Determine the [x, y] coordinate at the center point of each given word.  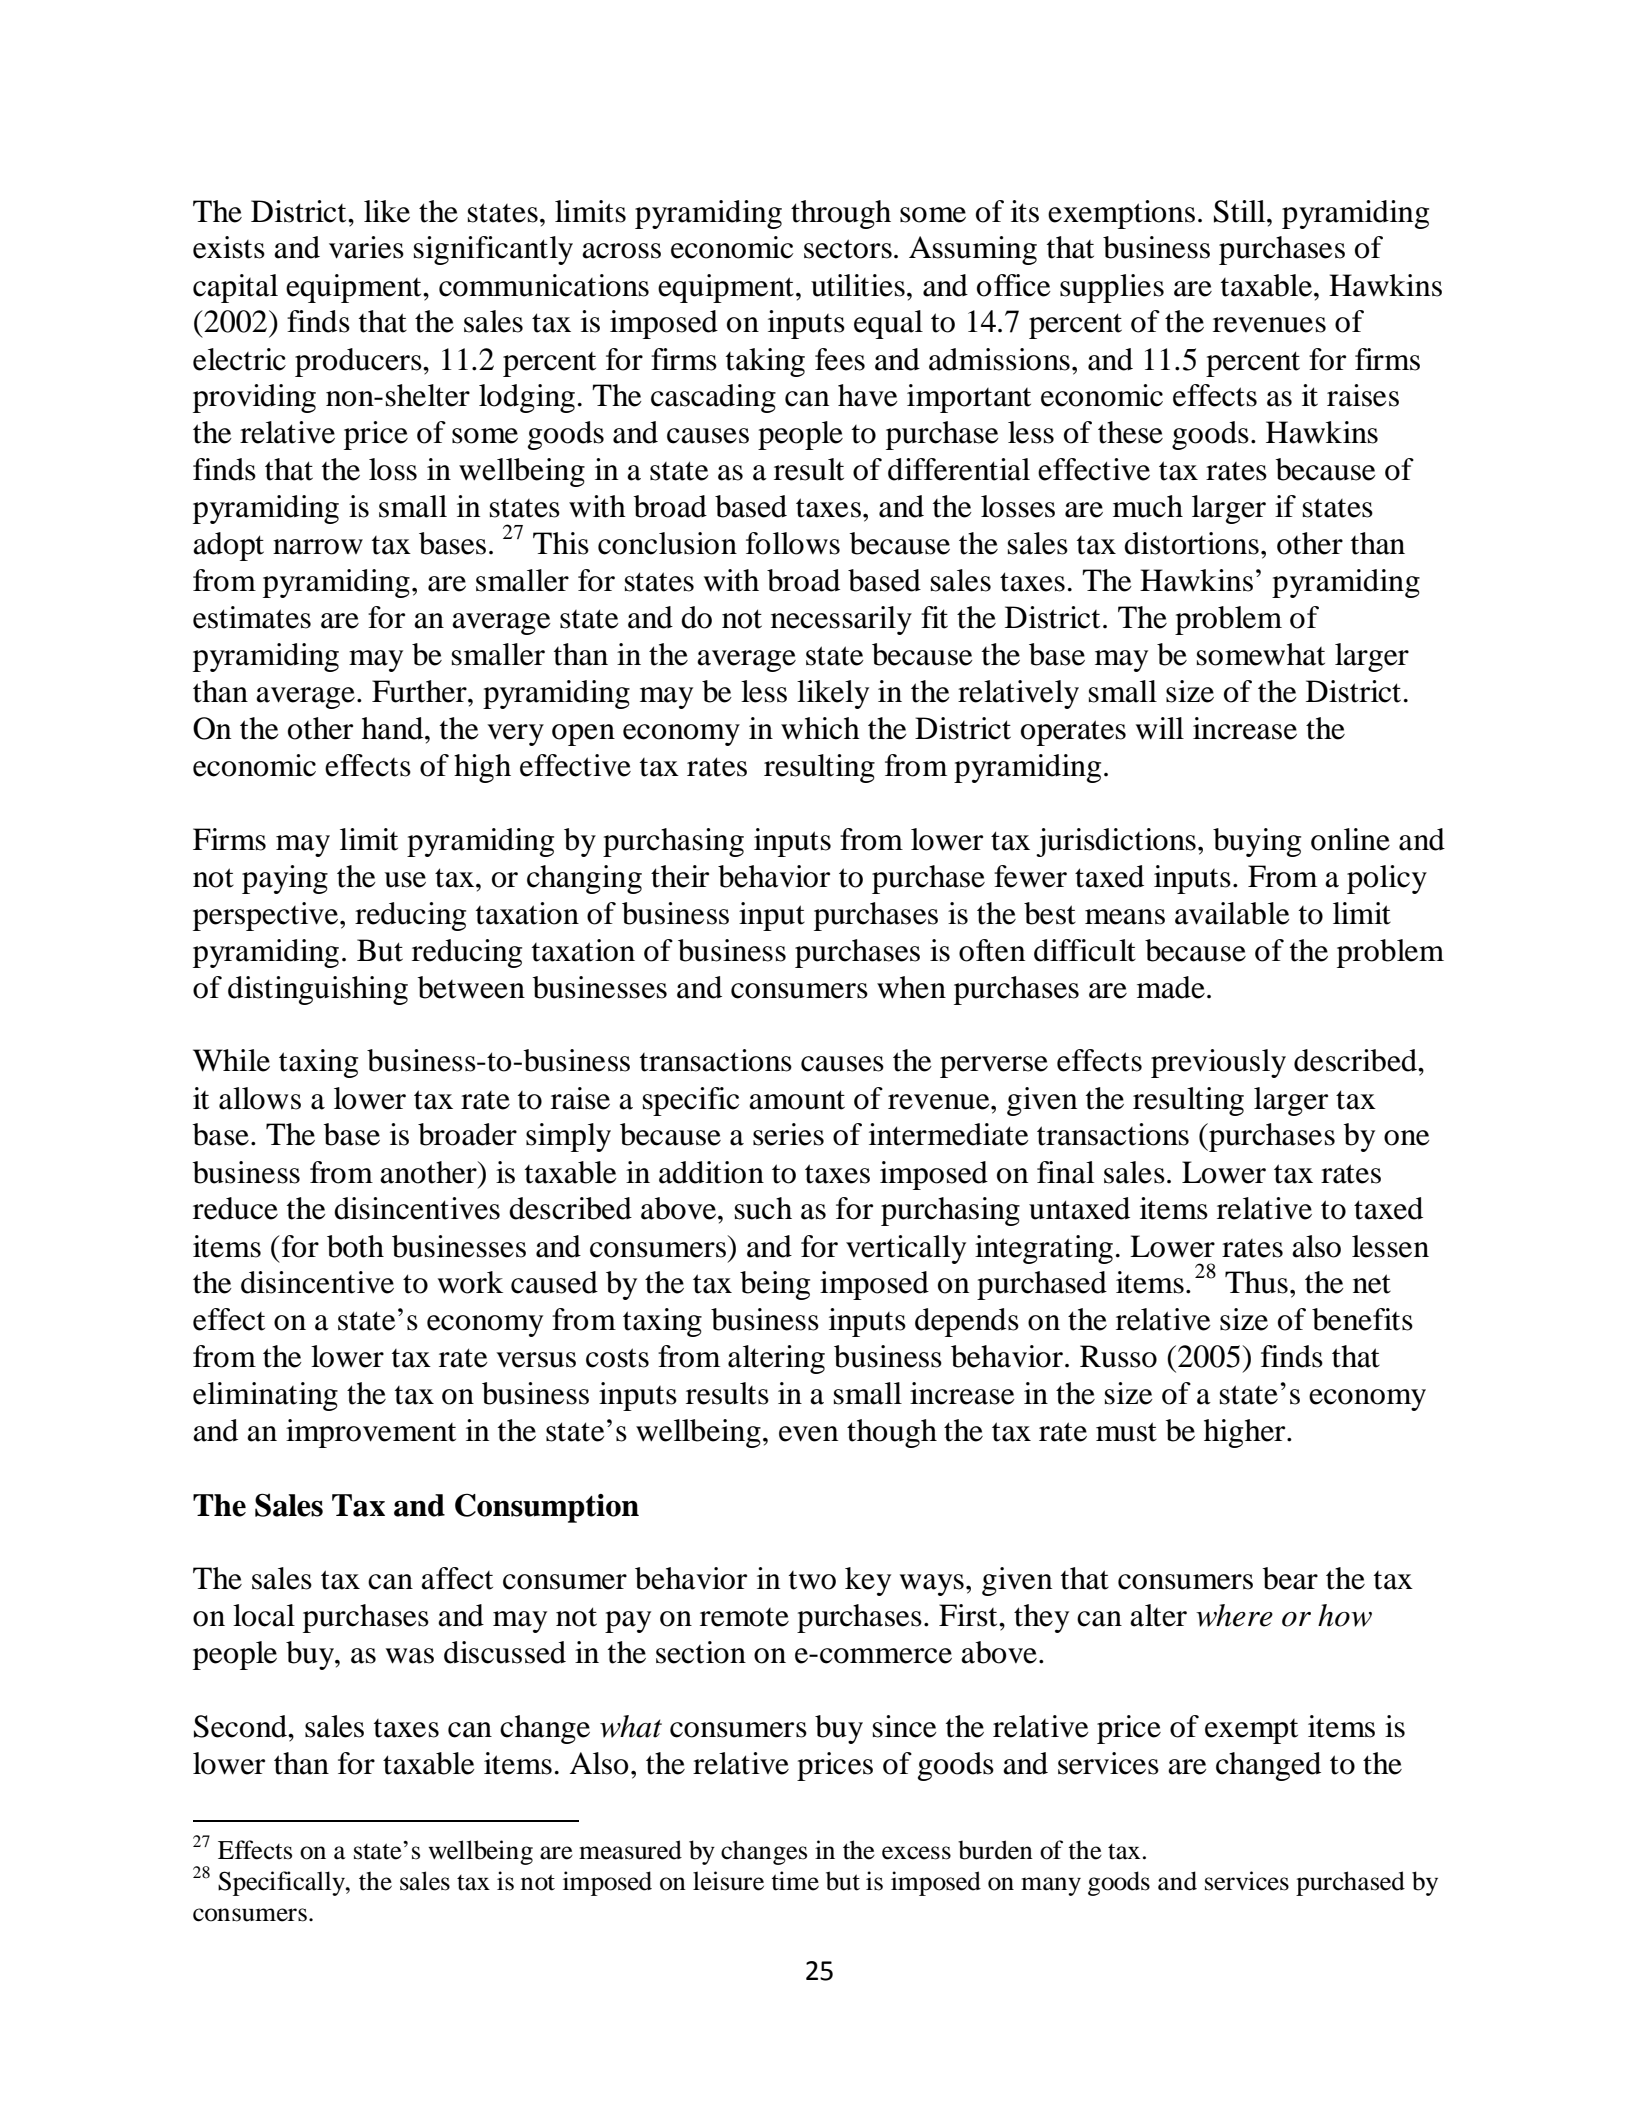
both [355, 1246]
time [795, 1881]
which [820, 728]
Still [1241, 211]
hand [394, 728]
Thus [1256, 1282]
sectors [848, 249]
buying [1257, 842]
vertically [906, 1249]
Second [241, 1726]
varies [366, 247]
